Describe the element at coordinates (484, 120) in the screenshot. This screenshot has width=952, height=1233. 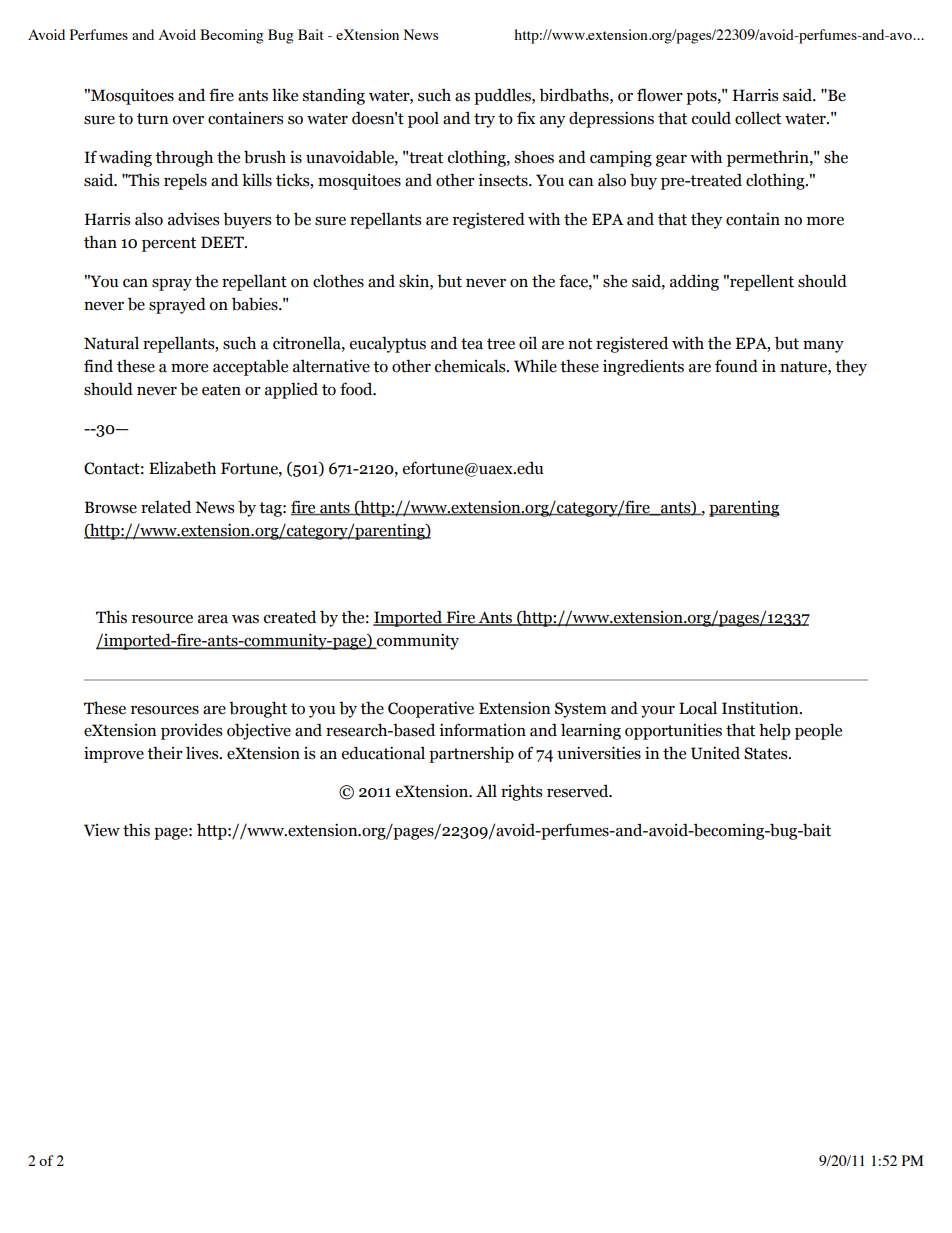
I see `try` at that location.
